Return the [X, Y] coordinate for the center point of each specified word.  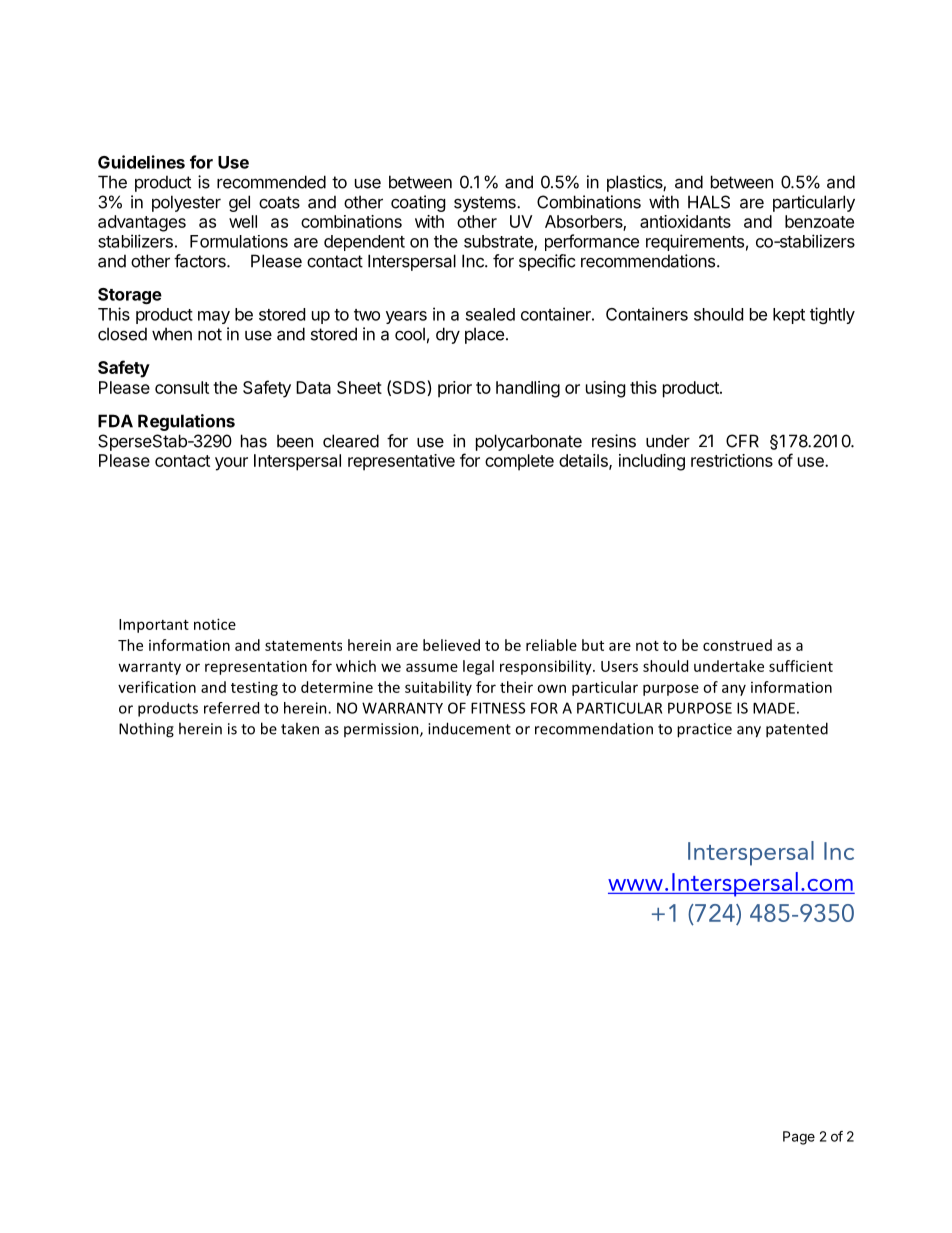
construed [737, 645]
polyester [186, 203]
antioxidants [685, 221]
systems [486, 204]
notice [215, 624]
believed [451, 645]
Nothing [146, 730]
